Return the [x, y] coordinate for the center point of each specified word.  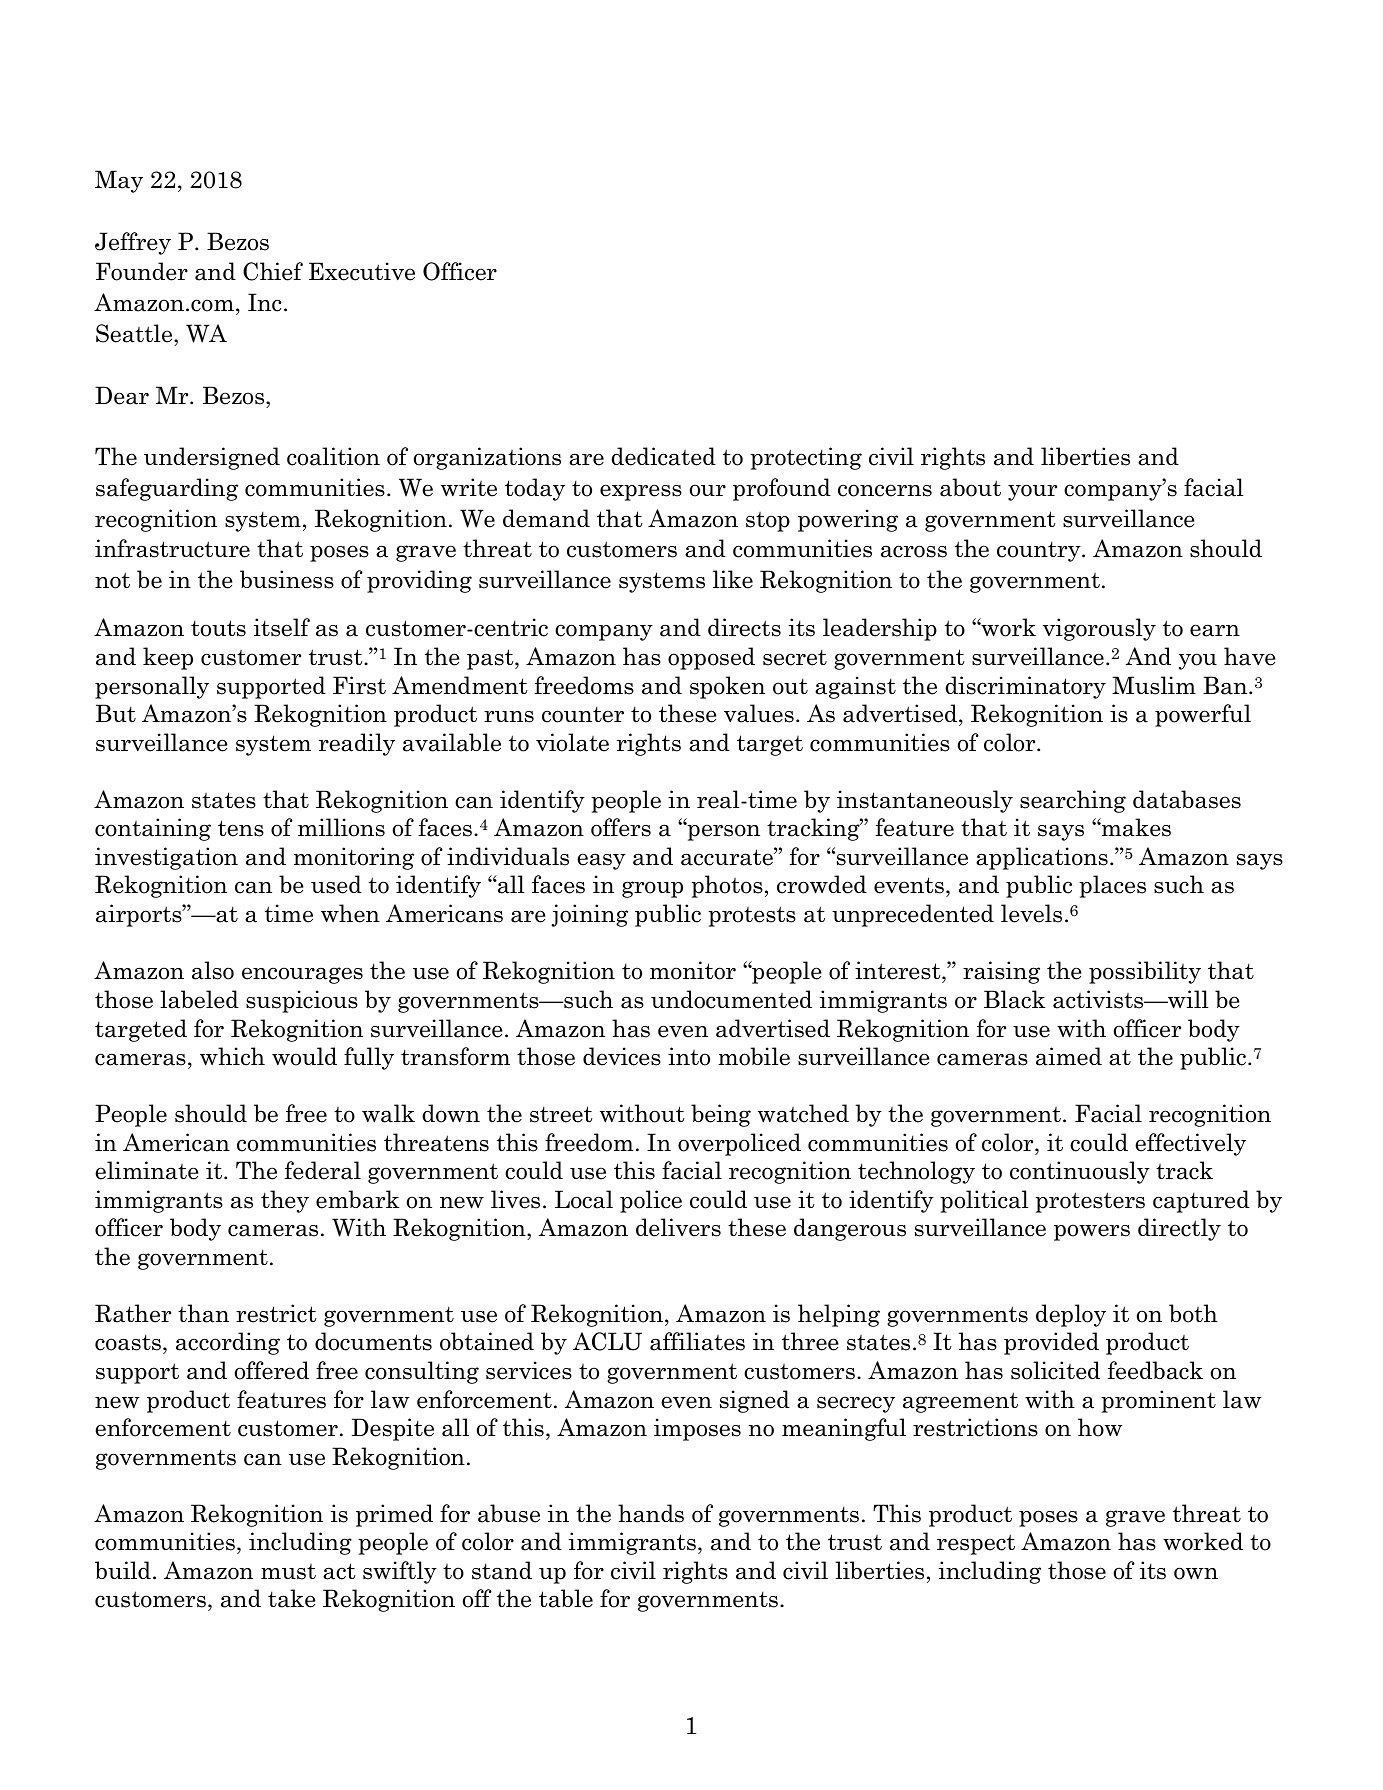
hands [651, 1513]
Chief [273, 271]
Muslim [1154, 685]
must [288, 1572]
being [721, 1115]
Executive [362, 271]
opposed [711, 658]
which [232, 1056]
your [1032, 492]
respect [976, 1544]
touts [218, 628]
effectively [1190, 1144]
